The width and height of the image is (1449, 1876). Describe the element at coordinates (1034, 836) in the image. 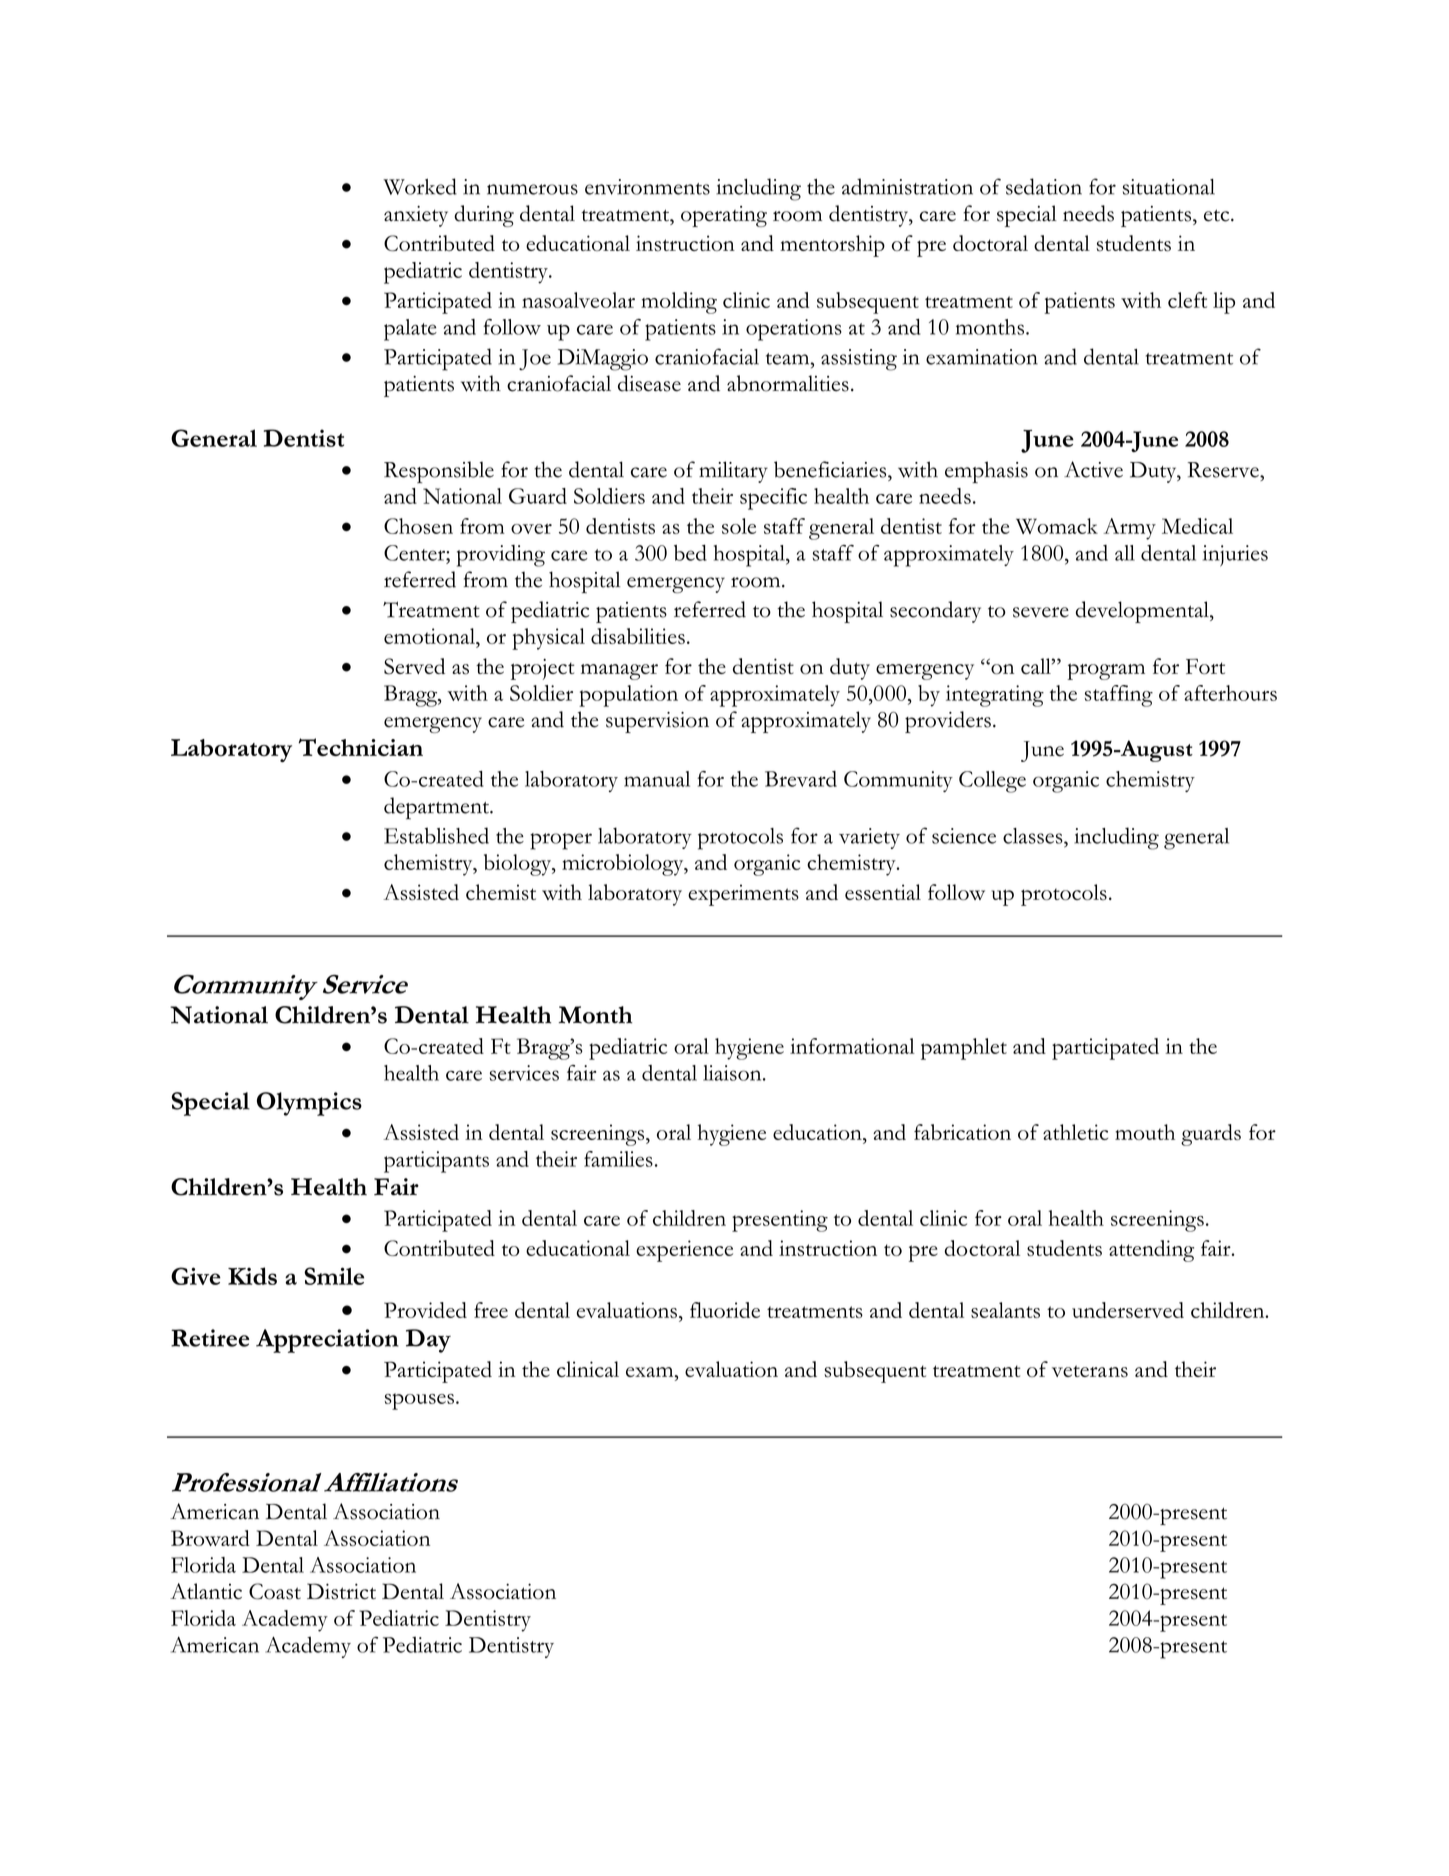

I see `classes` at that location.
